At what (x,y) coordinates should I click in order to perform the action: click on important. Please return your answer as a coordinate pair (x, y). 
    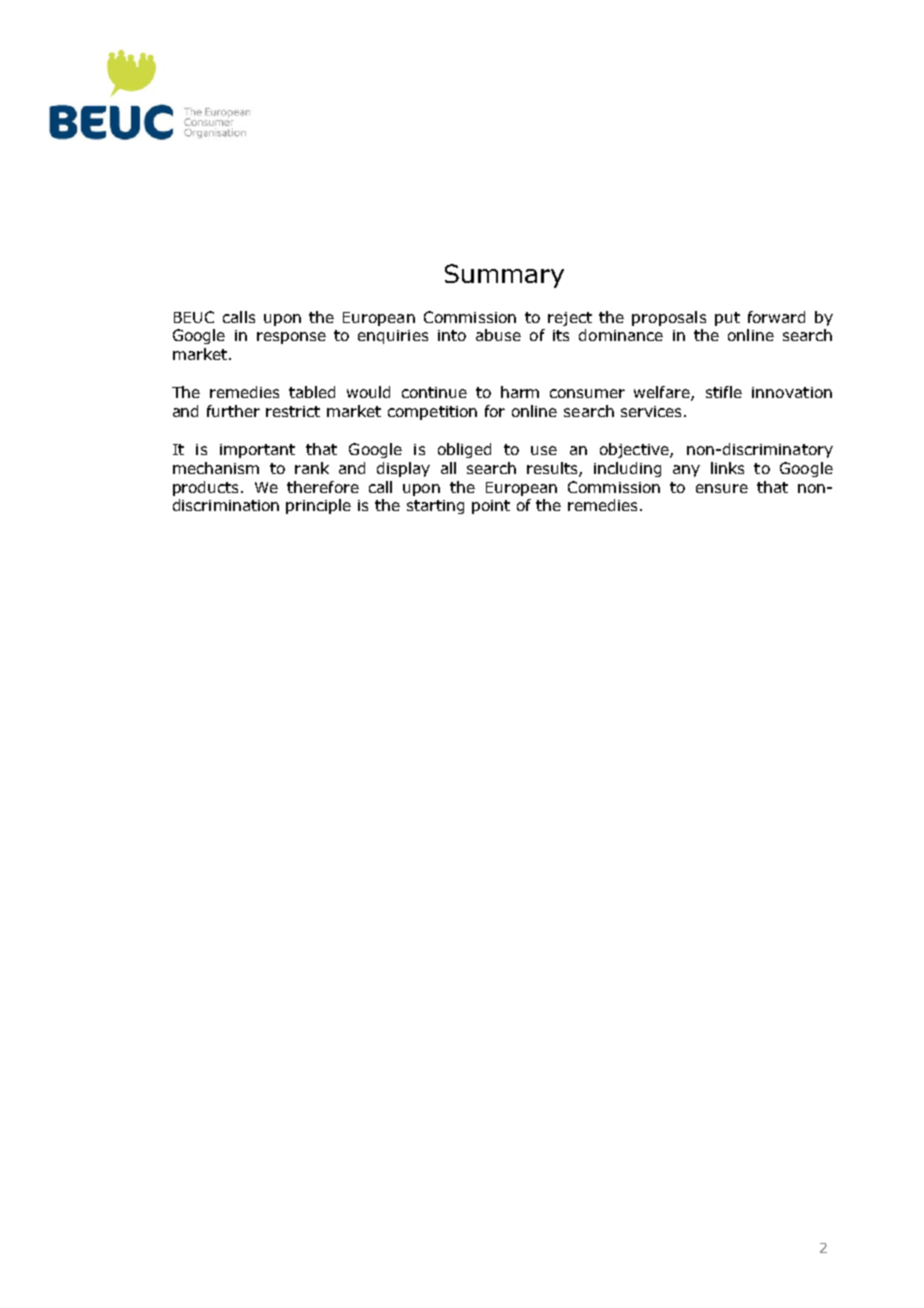
    Looking at the image, I should click on (257, 451).
